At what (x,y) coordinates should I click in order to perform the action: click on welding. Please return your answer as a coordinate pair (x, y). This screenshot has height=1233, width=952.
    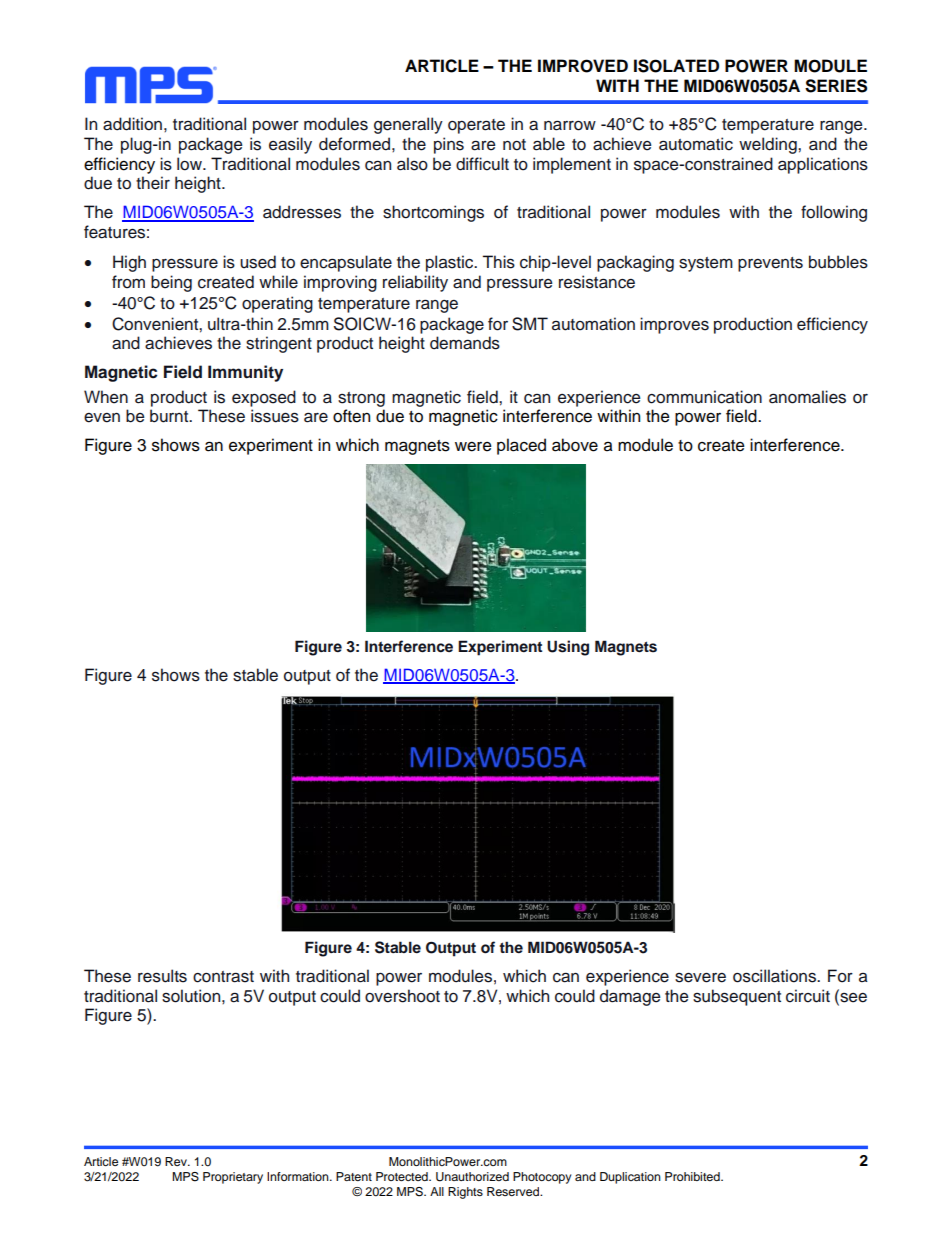
    Looking at the image, I should click on (769, 145).
